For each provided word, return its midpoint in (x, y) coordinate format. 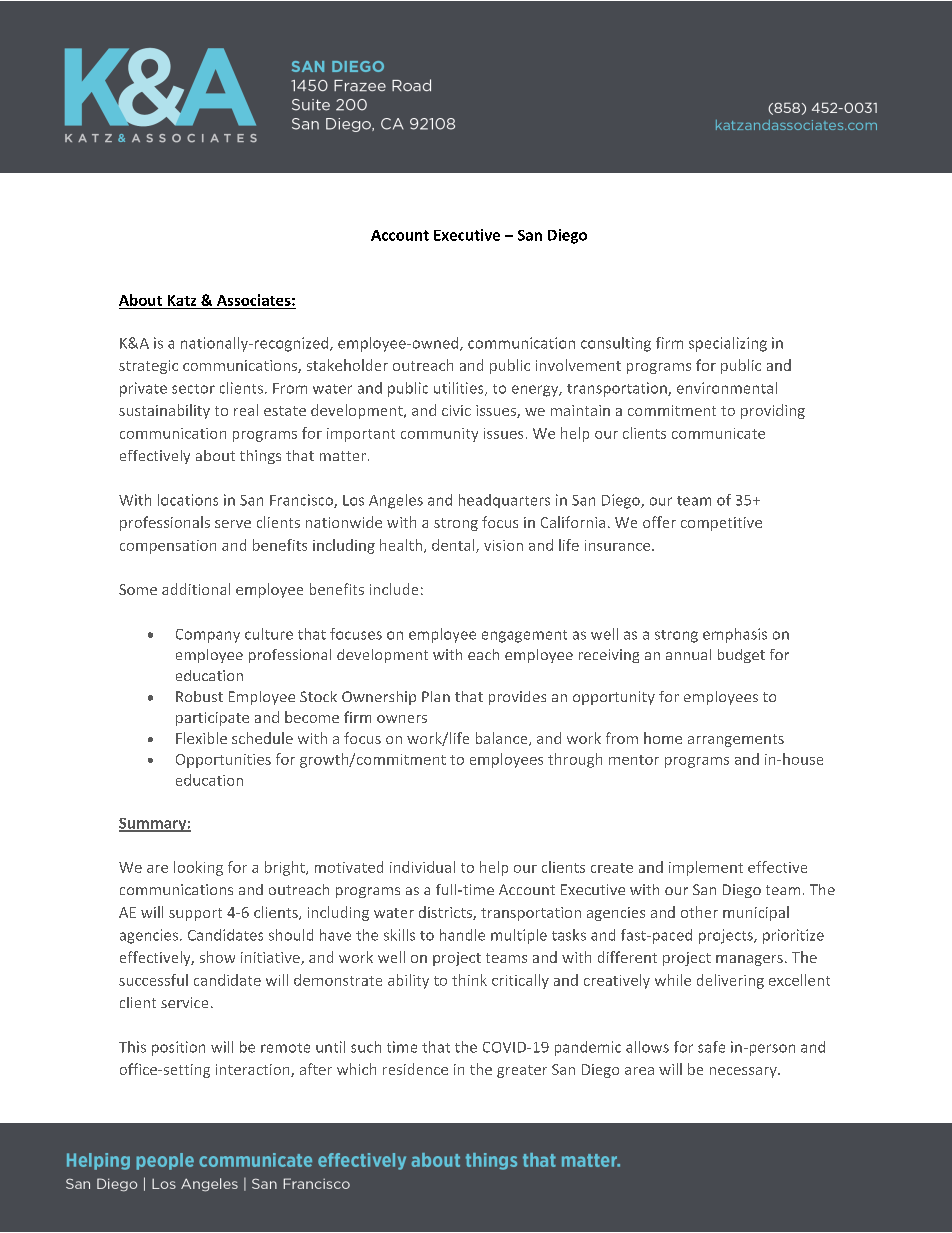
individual (422, 867)
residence (415, 1069)
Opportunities (223, 761)
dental (454, 546)
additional (196, 589)
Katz (182, 300)
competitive (721, 524)
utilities (460, 389)
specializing (728, 344)
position (178, 1048)
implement (706, 868)
